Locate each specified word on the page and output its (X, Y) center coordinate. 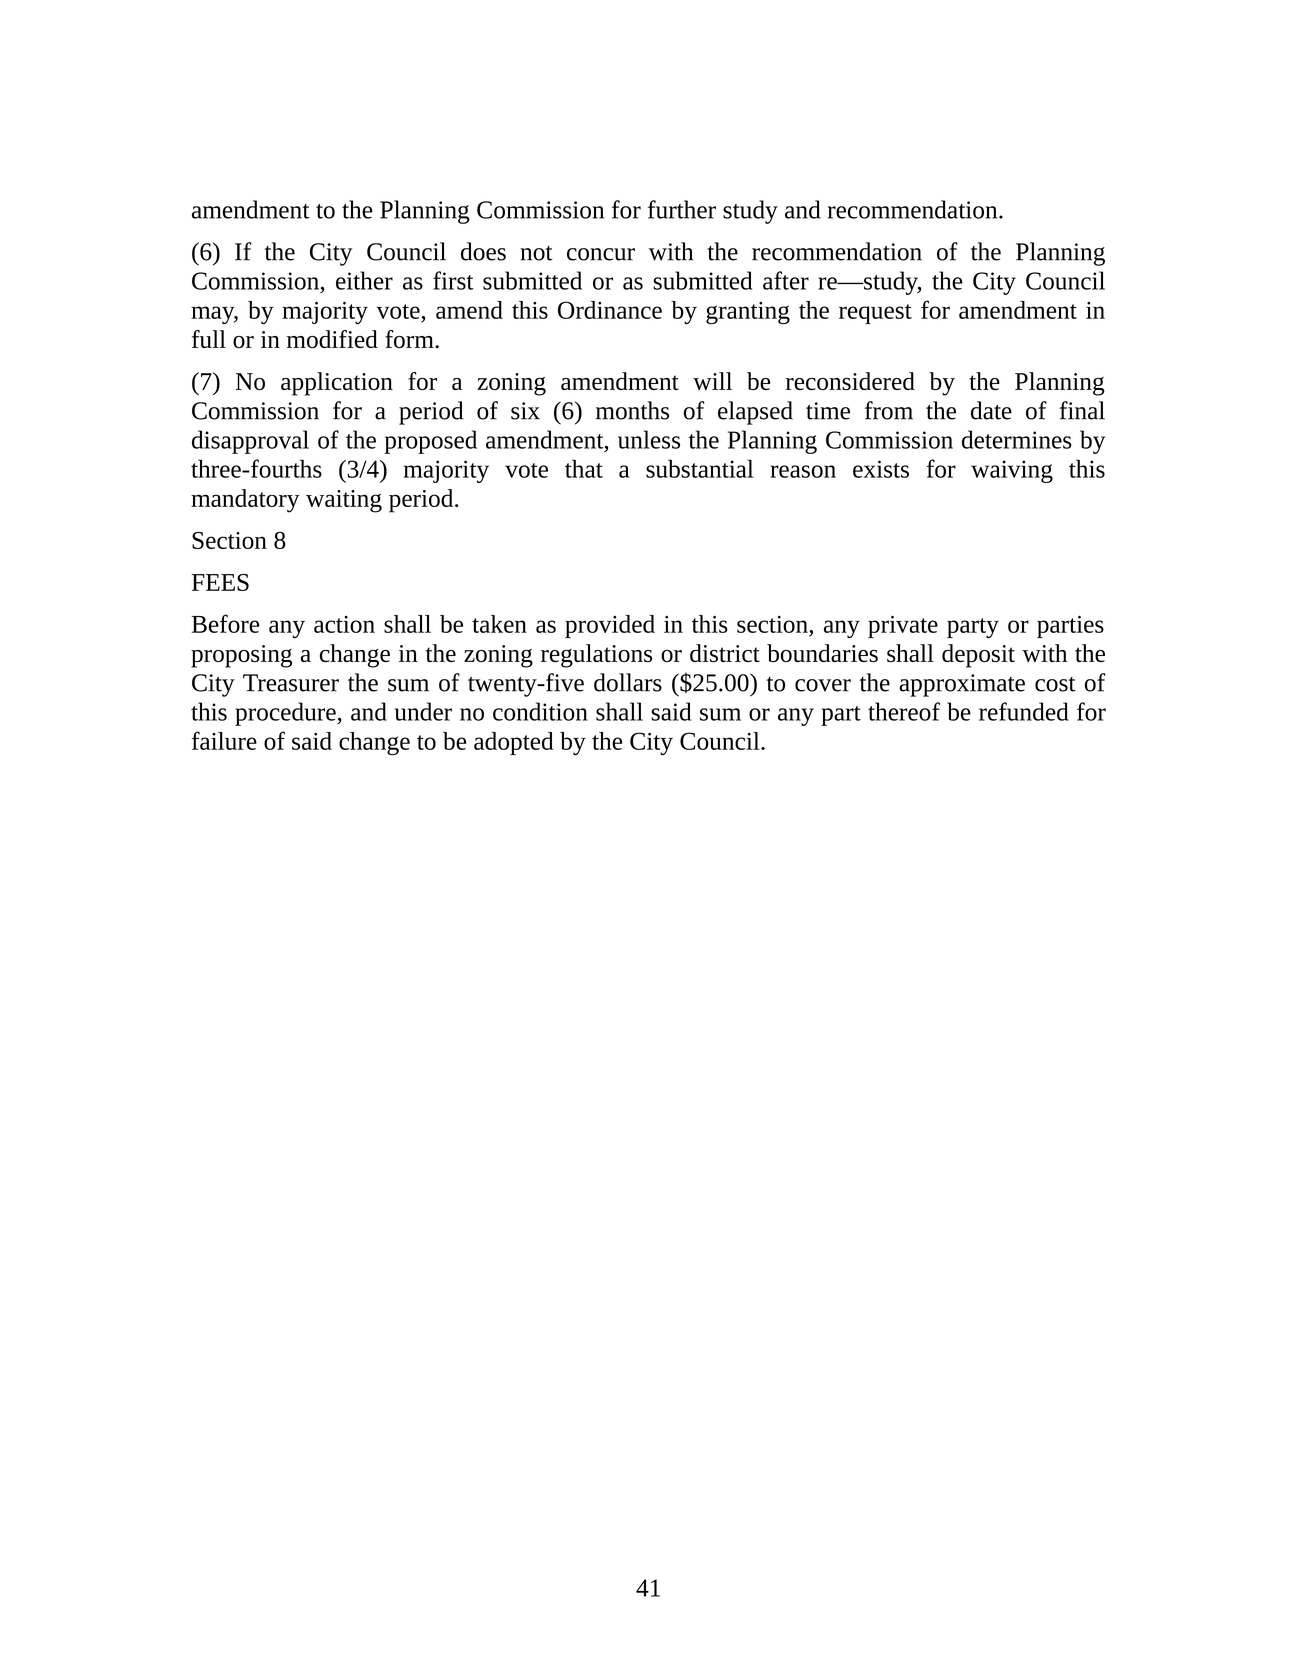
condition (540, 711)
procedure (286, 714)
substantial (700, 468)
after (786, 280)
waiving (1012, 471)
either (364, 280)
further (682, 209)
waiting (344, 501)
